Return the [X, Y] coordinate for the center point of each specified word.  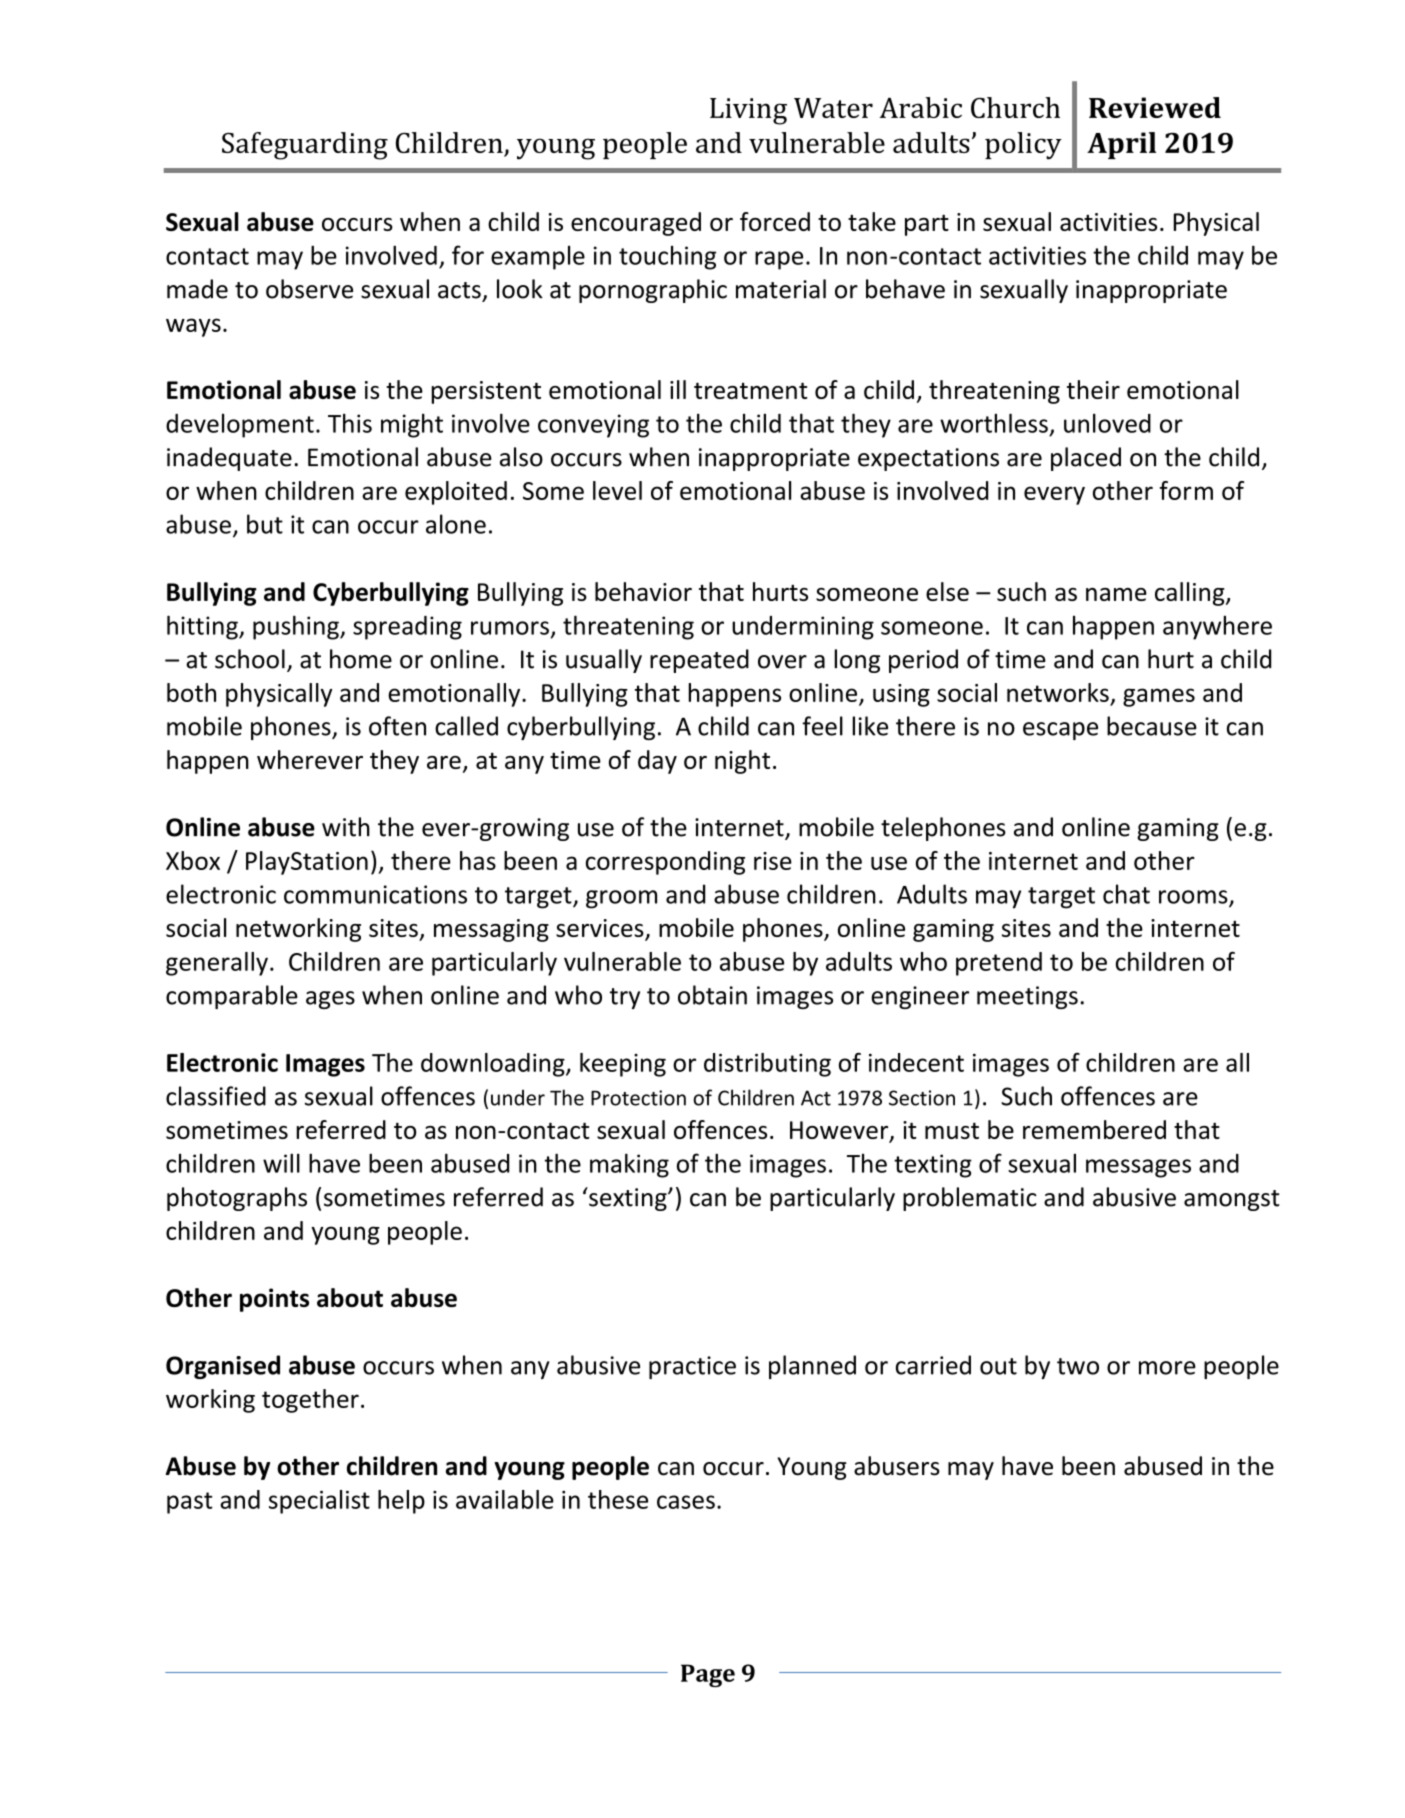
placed [1086, 459]
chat [1126, 894]
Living [748, 111]
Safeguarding [305, 146]
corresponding [665, 863]
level [617, 490]
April [1121, 145]
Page [708, 1675]
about [350, 1297]
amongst [1231, 1200]
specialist [319, 1502]
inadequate [229, 459]
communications [375, 894]
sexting [628, 1199]
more [1167, 1368]
